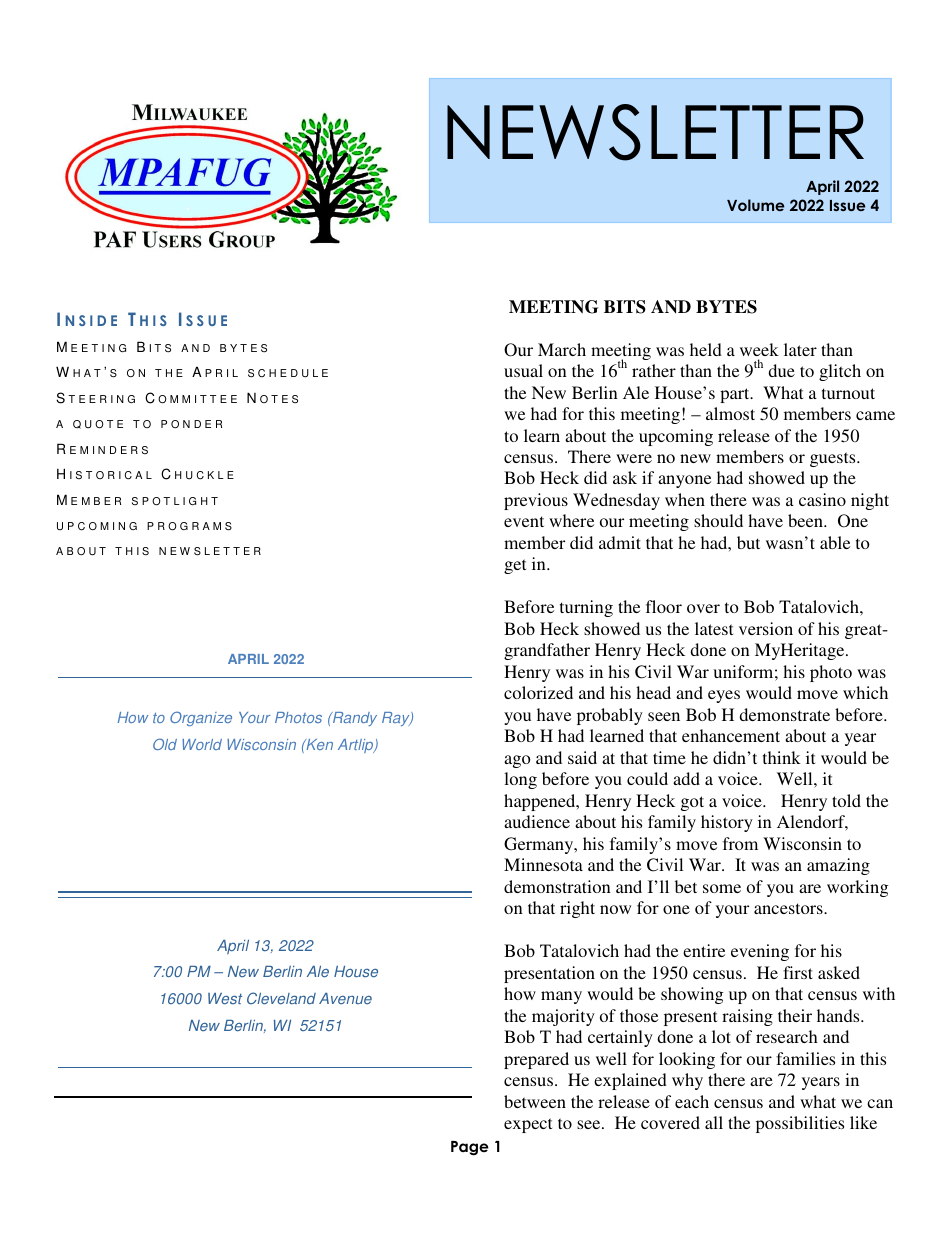  Describe the element at coordinates (756, 205) in the screenshot. I see `Volume` at that location.
